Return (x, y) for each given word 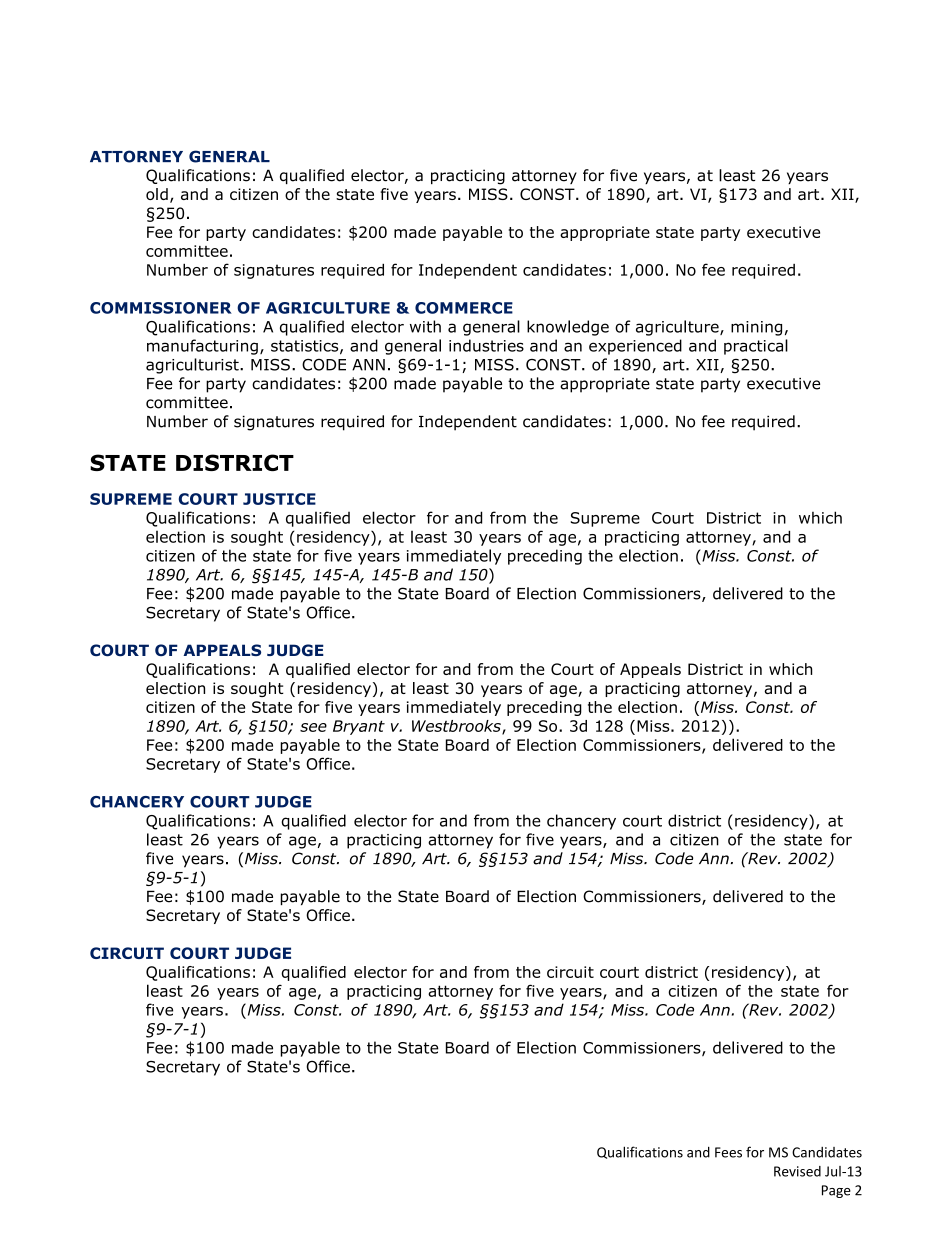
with (425, 326)
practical (756, 347)
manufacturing (202, 347)
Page (836, 1191)
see (313, 727)
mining (756, 328)
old (157, 194)
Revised (797, 1171)
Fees (728, 1152)
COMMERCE (464, 308)
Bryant (359, 727)
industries (486, 345)
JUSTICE (279, 499)
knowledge (568, 328)
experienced (635, 347)
